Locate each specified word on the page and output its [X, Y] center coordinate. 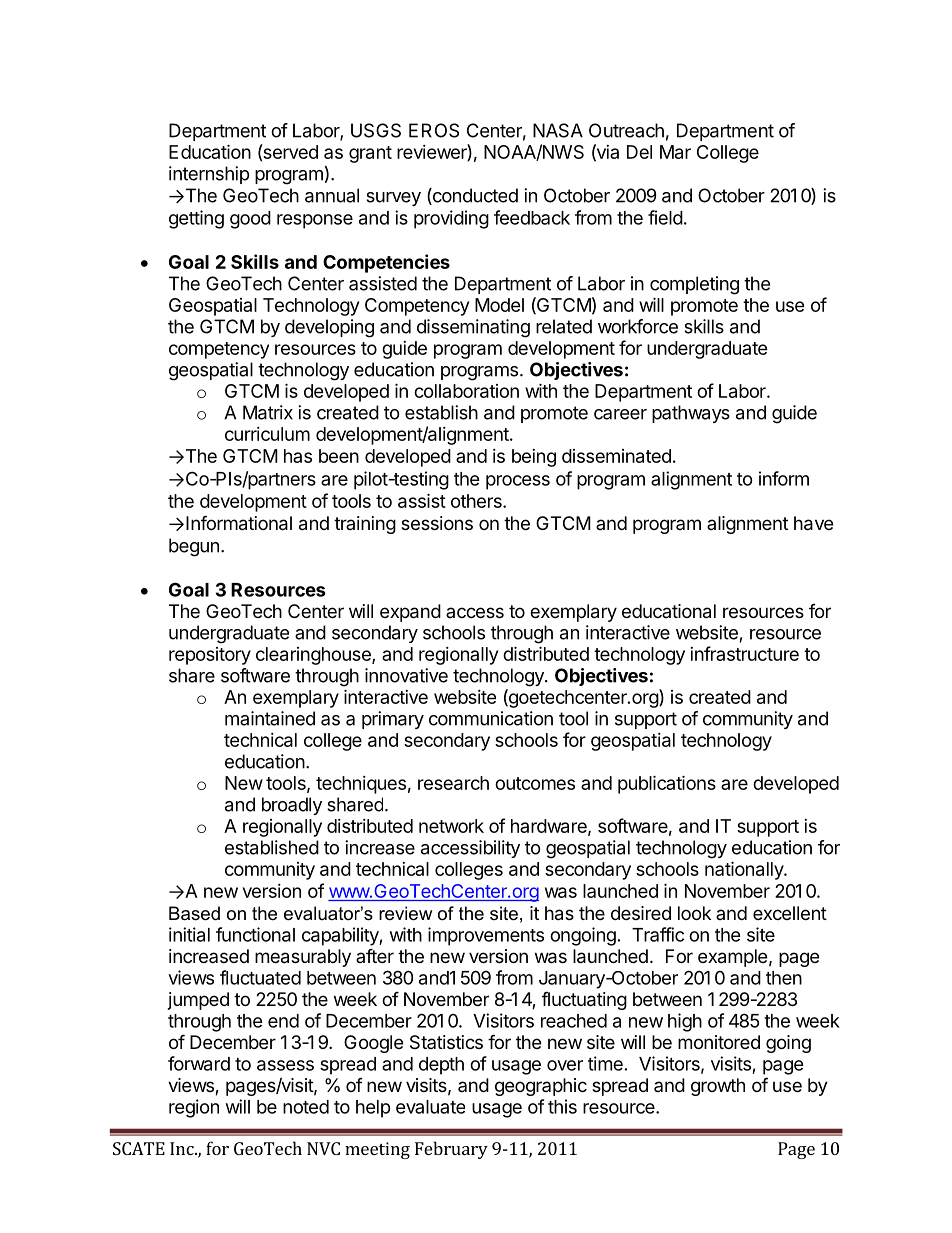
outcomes [535, 783]
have [813, 523]
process [518, 482]
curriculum [267, 434]
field [665, 217]
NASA [558, 130]
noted [306, 1107]
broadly [292, 806]
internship [209, 175]
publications [667, 784]
